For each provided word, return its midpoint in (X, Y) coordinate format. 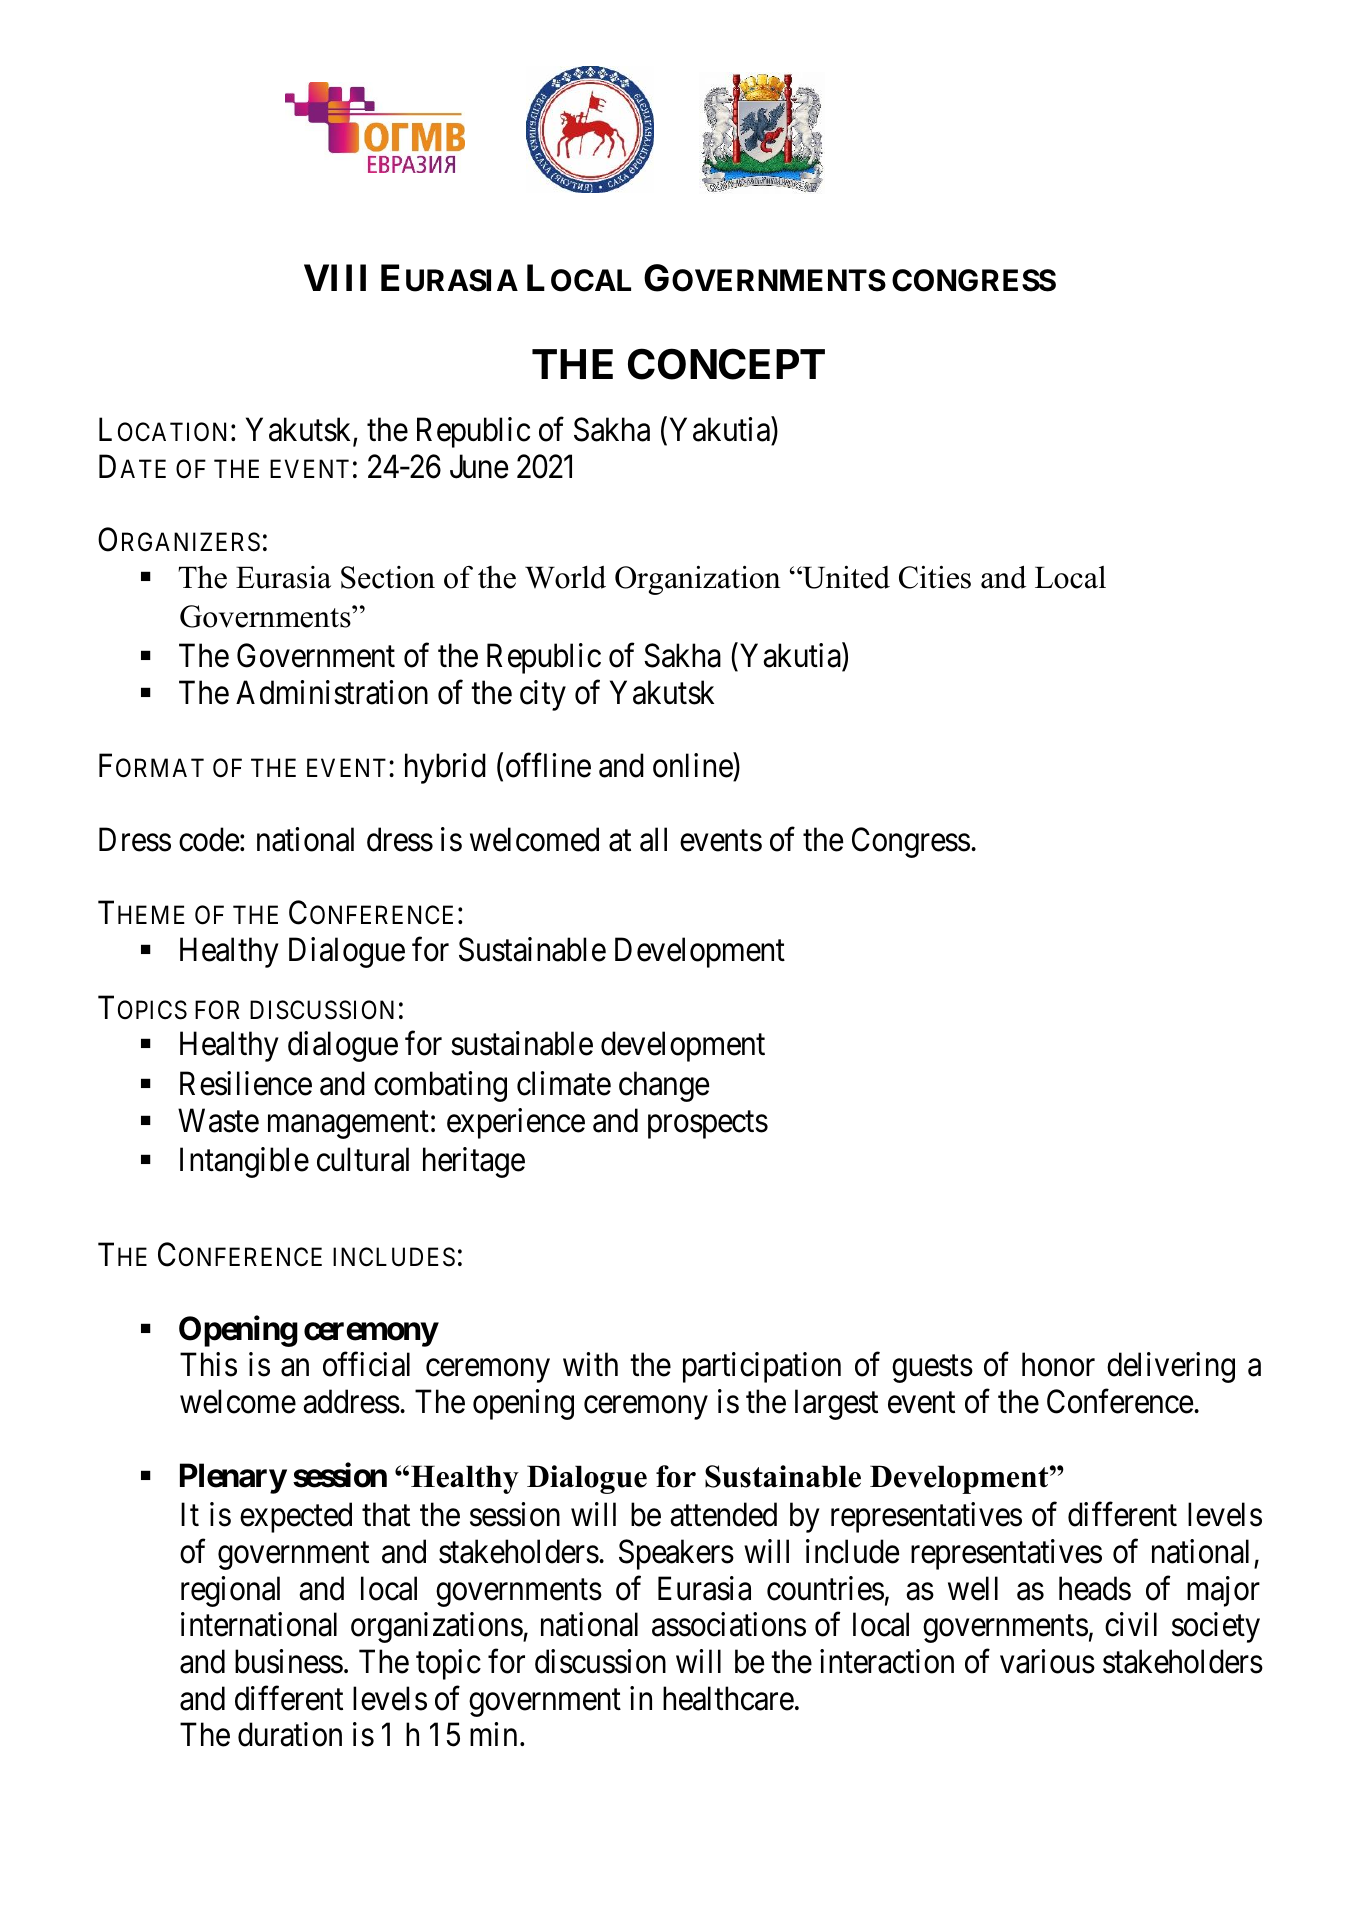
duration (290, 1734)
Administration (332, 692)
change (664, 1086)
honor (1058, 1364)
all (653, 839)
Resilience (246, 1083)
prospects (708, 1125)
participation (762, 1367)
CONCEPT (726, 364)
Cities (935, 577)
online (693, 767)
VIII (335, 278)
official (366, 1364)
